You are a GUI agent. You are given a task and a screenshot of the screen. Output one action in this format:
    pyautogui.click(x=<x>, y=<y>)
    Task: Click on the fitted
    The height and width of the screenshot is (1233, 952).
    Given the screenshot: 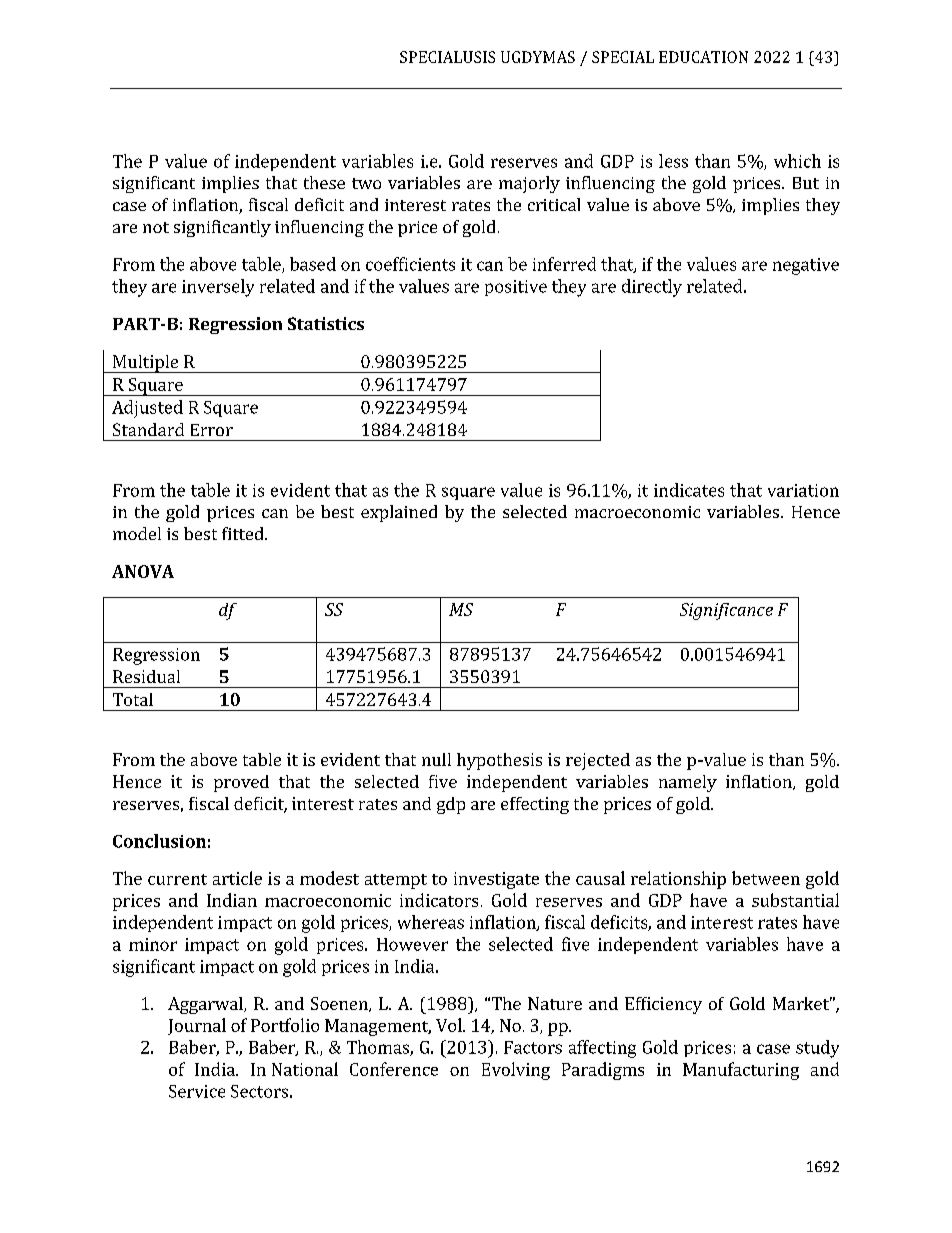 What is the action you would take?
    pyautogui.click(x=244, y=533)
